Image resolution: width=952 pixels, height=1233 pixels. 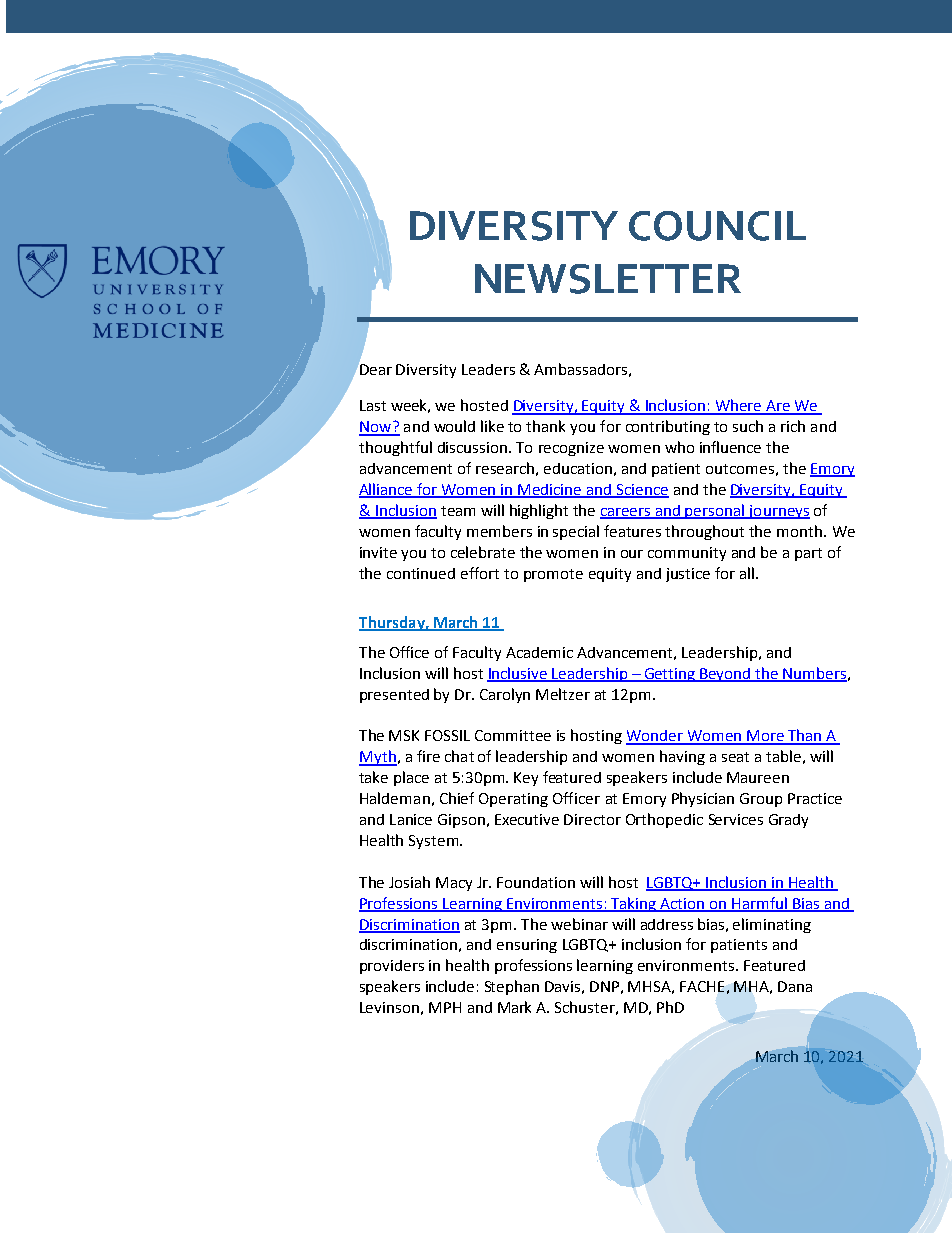 I want to click on journeys, so click(x=778, y=512).
